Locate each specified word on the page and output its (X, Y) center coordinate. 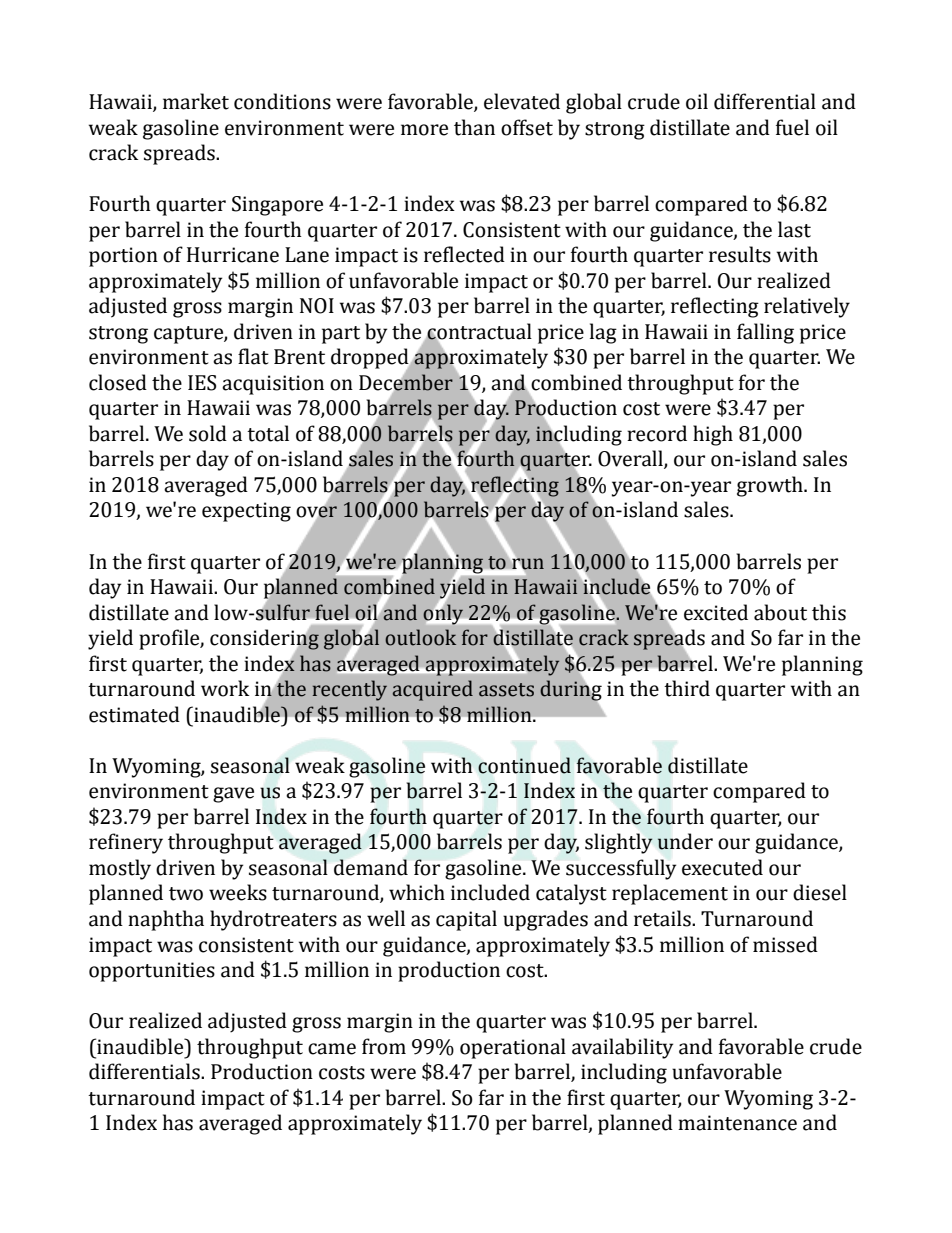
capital (466, 920)
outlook (420, 637)
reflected (464, 254)
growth (771, 486)
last (794, 229)
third (687, 688)
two (186, 894)
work (225, 688)
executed (722, 867)
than (474, 127)
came (332, 1049)
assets (506, 690)
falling (765, 333)
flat (253, 356)
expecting (246, 512)
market (196, 101)
